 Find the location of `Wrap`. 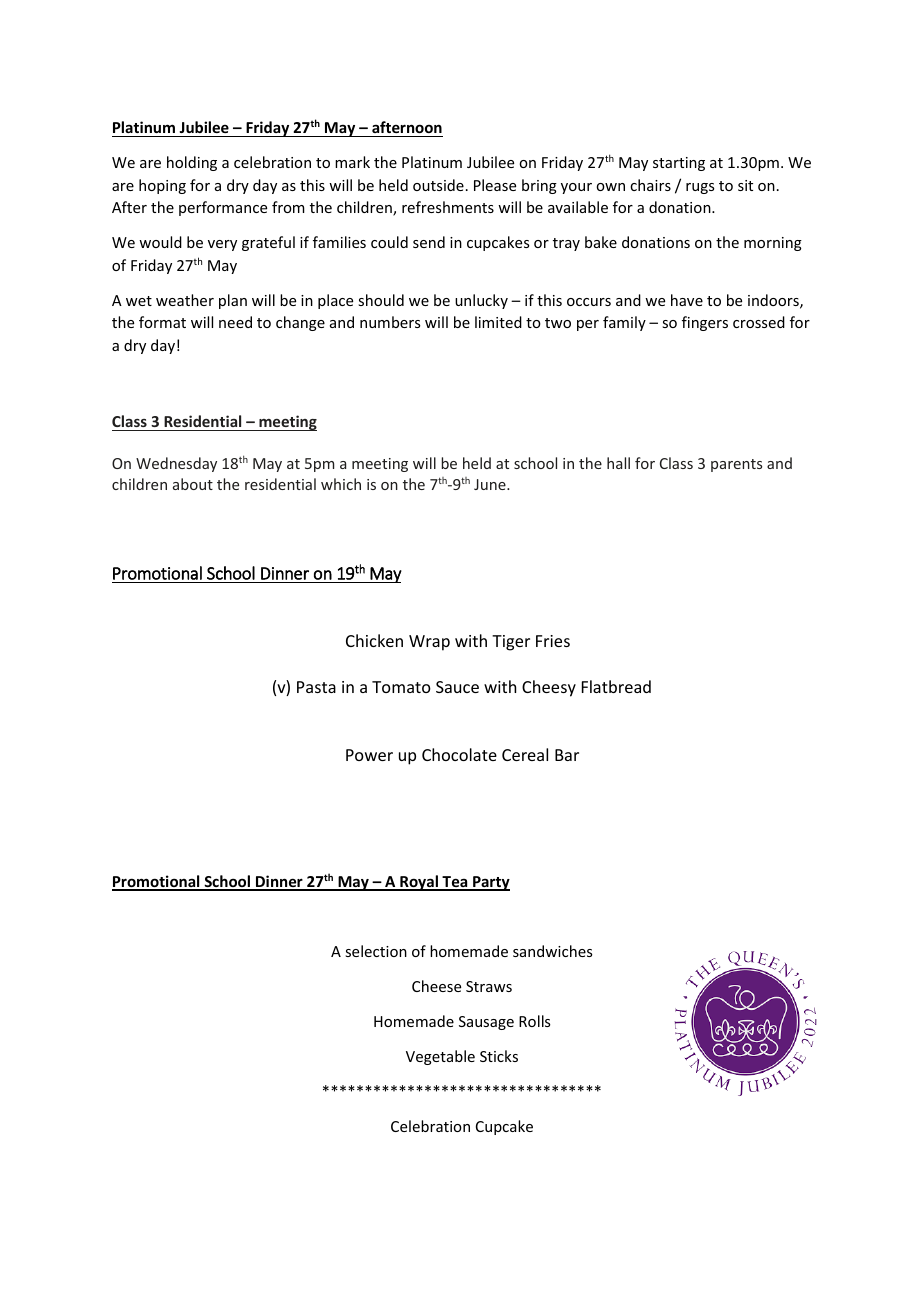

Wrap is located at coordinates (429, 643).
